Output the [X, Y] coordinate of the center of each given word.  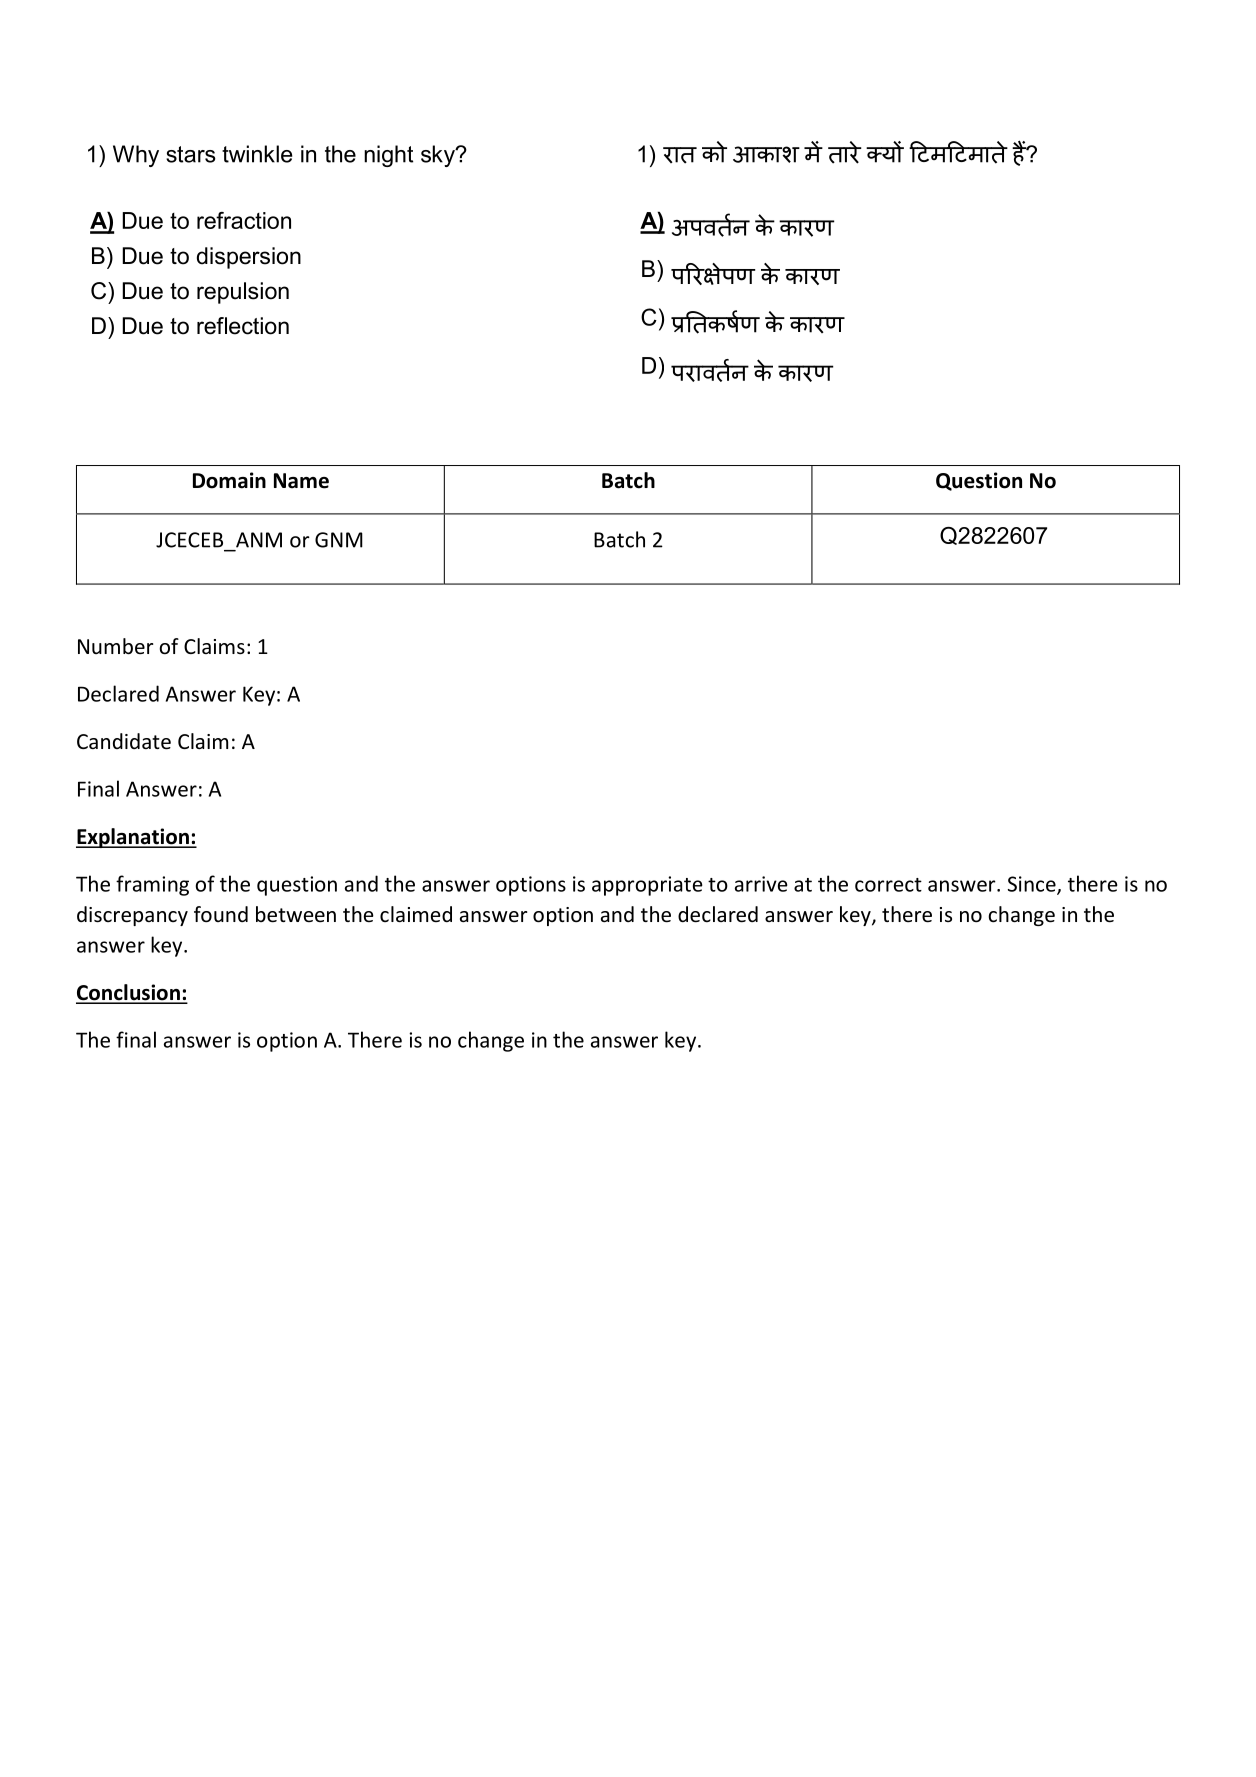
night [388, 156]
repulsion [243, 293]
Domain [229, 480]
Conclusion [129, 993]
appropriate [647, 886]
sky [439, 156]
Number [115, 646]
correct [888, 885]
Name [301, 481]
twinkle [257, 154]
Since [1033, 885]
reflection [243, 326]
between [296, 914]
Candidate [124, 741]
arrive [761, 884]
